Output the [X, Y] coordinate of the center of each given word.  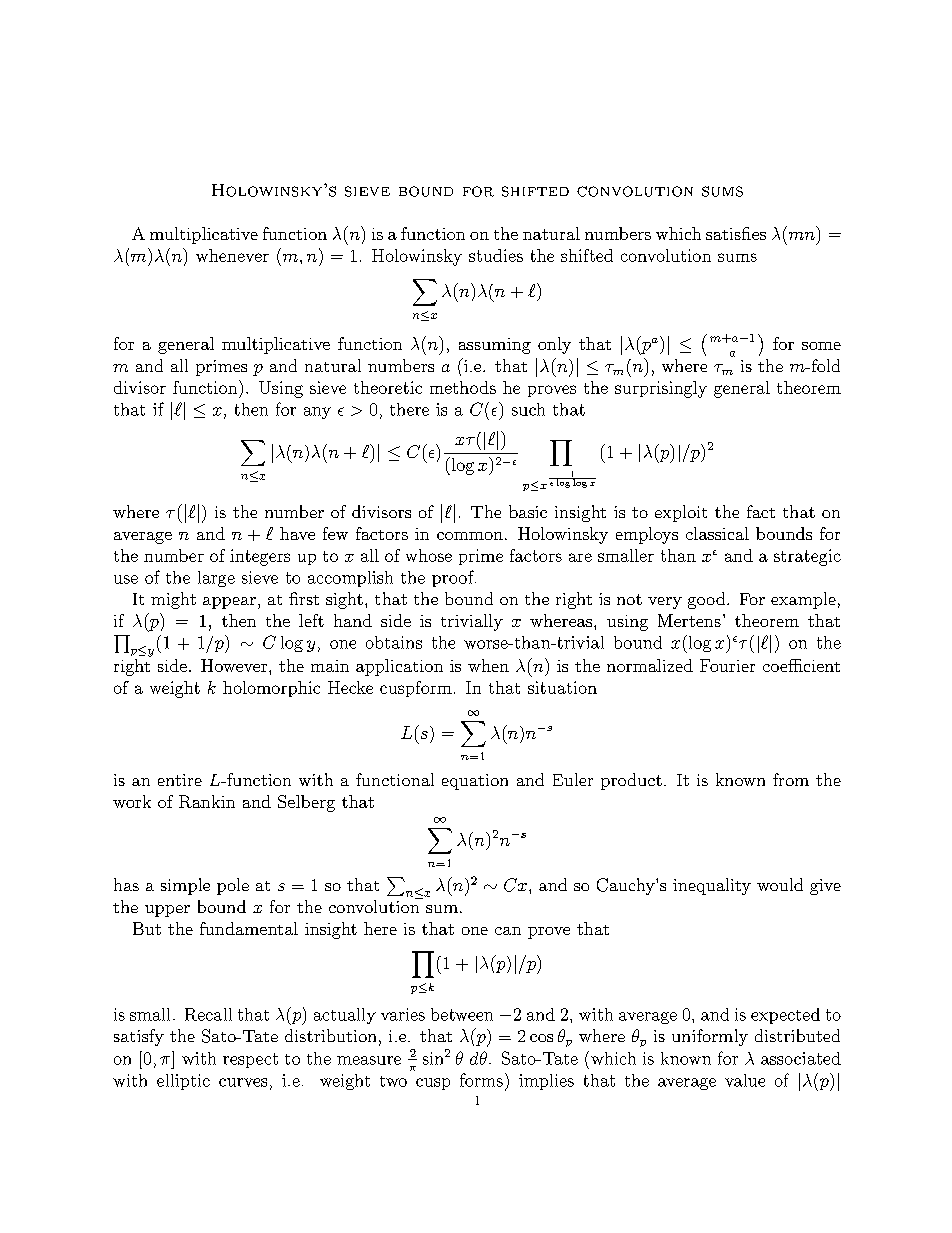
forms [481, 1080]
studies [496, 255]
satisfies [736, 233]
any [317, 413]
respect [250, 1060]
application [399, 667]
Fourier [727, 665]
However [235, 665]
